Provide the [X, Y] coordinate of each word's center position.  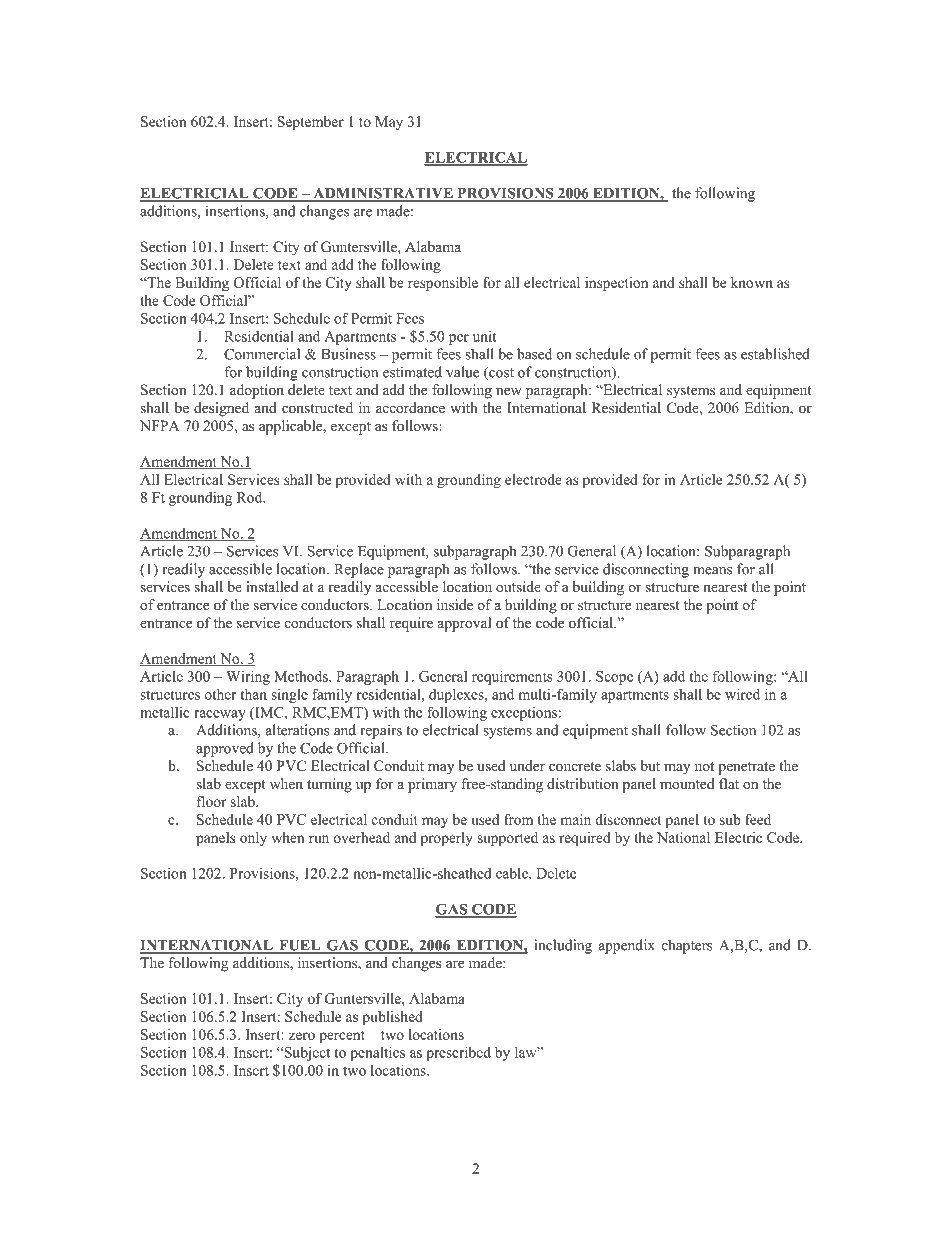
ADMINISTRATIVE [383, 194]
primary [432, 785]
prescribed [458, 1053]
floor [211, 801]
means [712, 571]
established [775, 354]
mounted [687, 783]
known [752, 282]
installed [272, 586]
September [310, 123]
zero [302, 1036]
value [462, 372]
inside [455, 604]
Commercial [262, 354]
